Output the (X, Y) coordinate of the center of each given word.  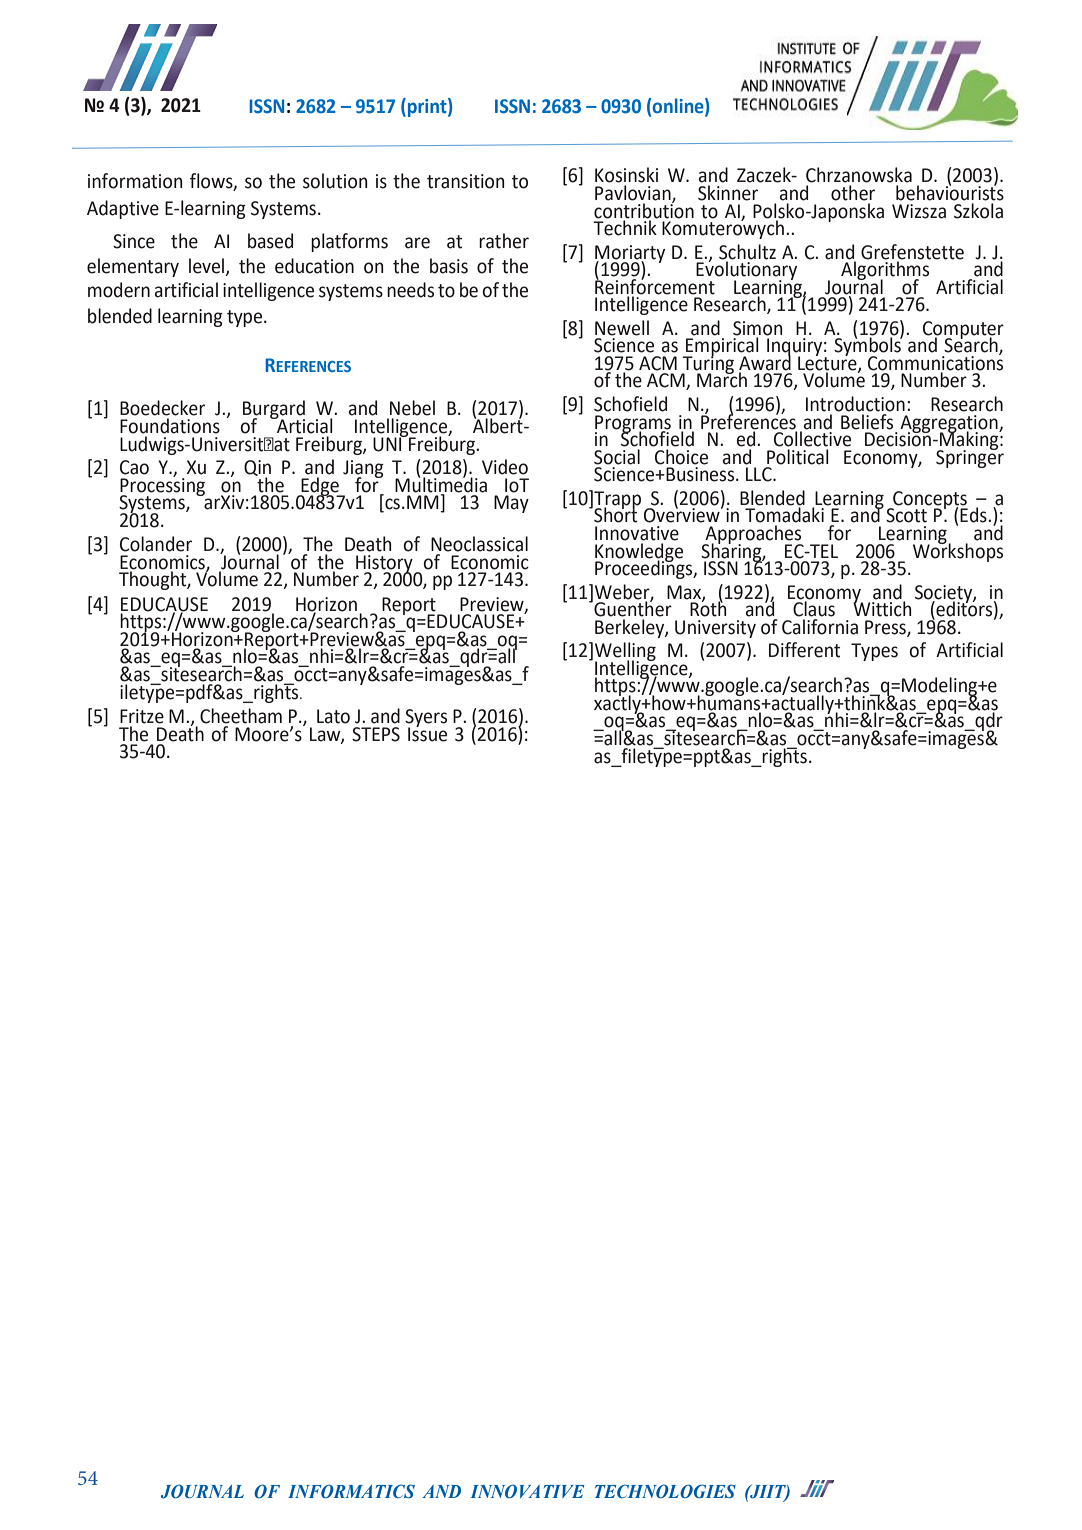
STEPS (376, 734)
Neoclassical (479, 544)
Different (804, 650)
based (270, 241)
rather (504, 241)
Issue (427, 733)
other (853, 193)
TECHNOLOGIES (665, 1491)
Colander (156, 544)
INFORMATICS (351, 1491)
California (820, 625)
